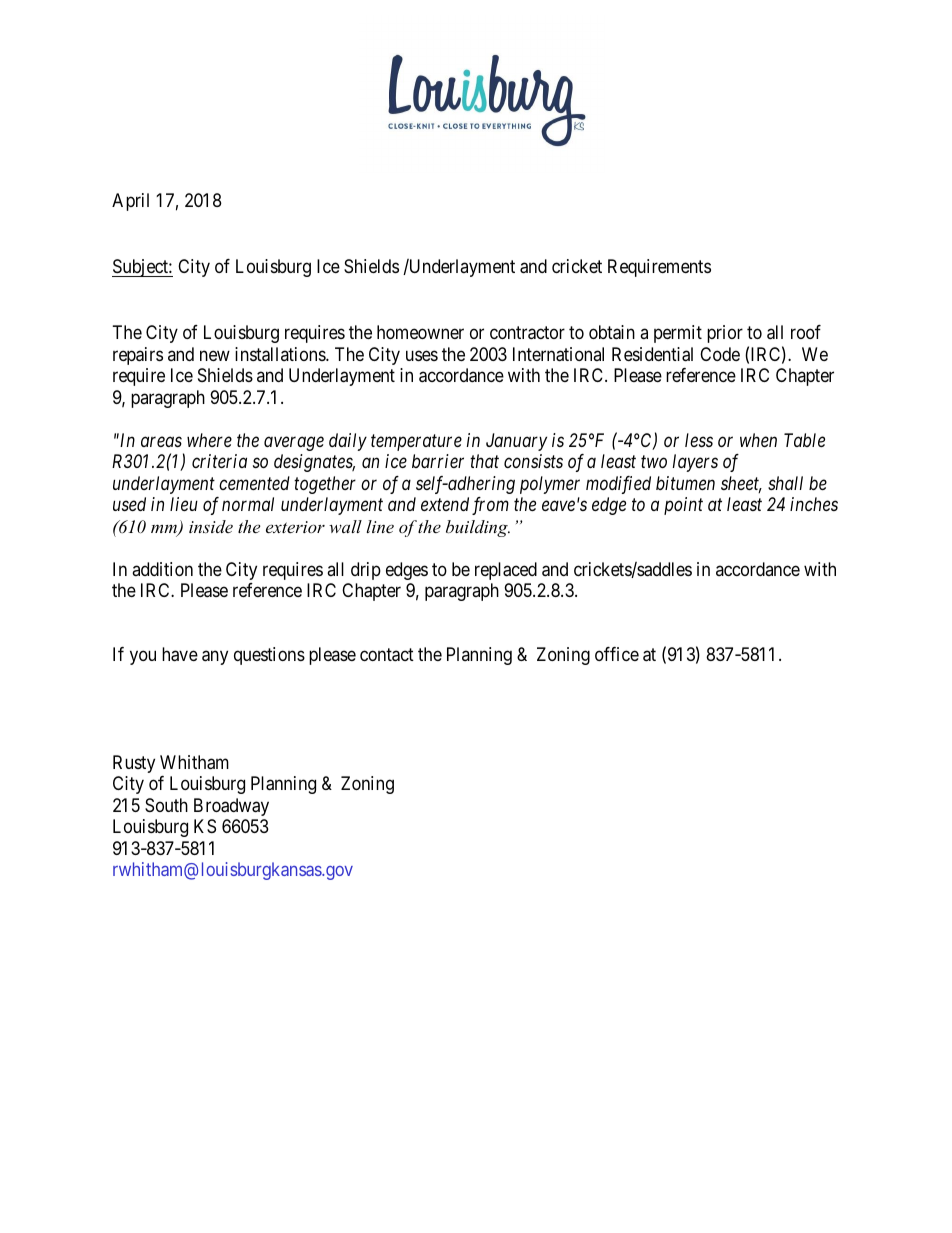 This image has height=1233, width=952. What do you see at coordinates (130, 202) in the image?
I see `April` at bounding box center [130, 202].
